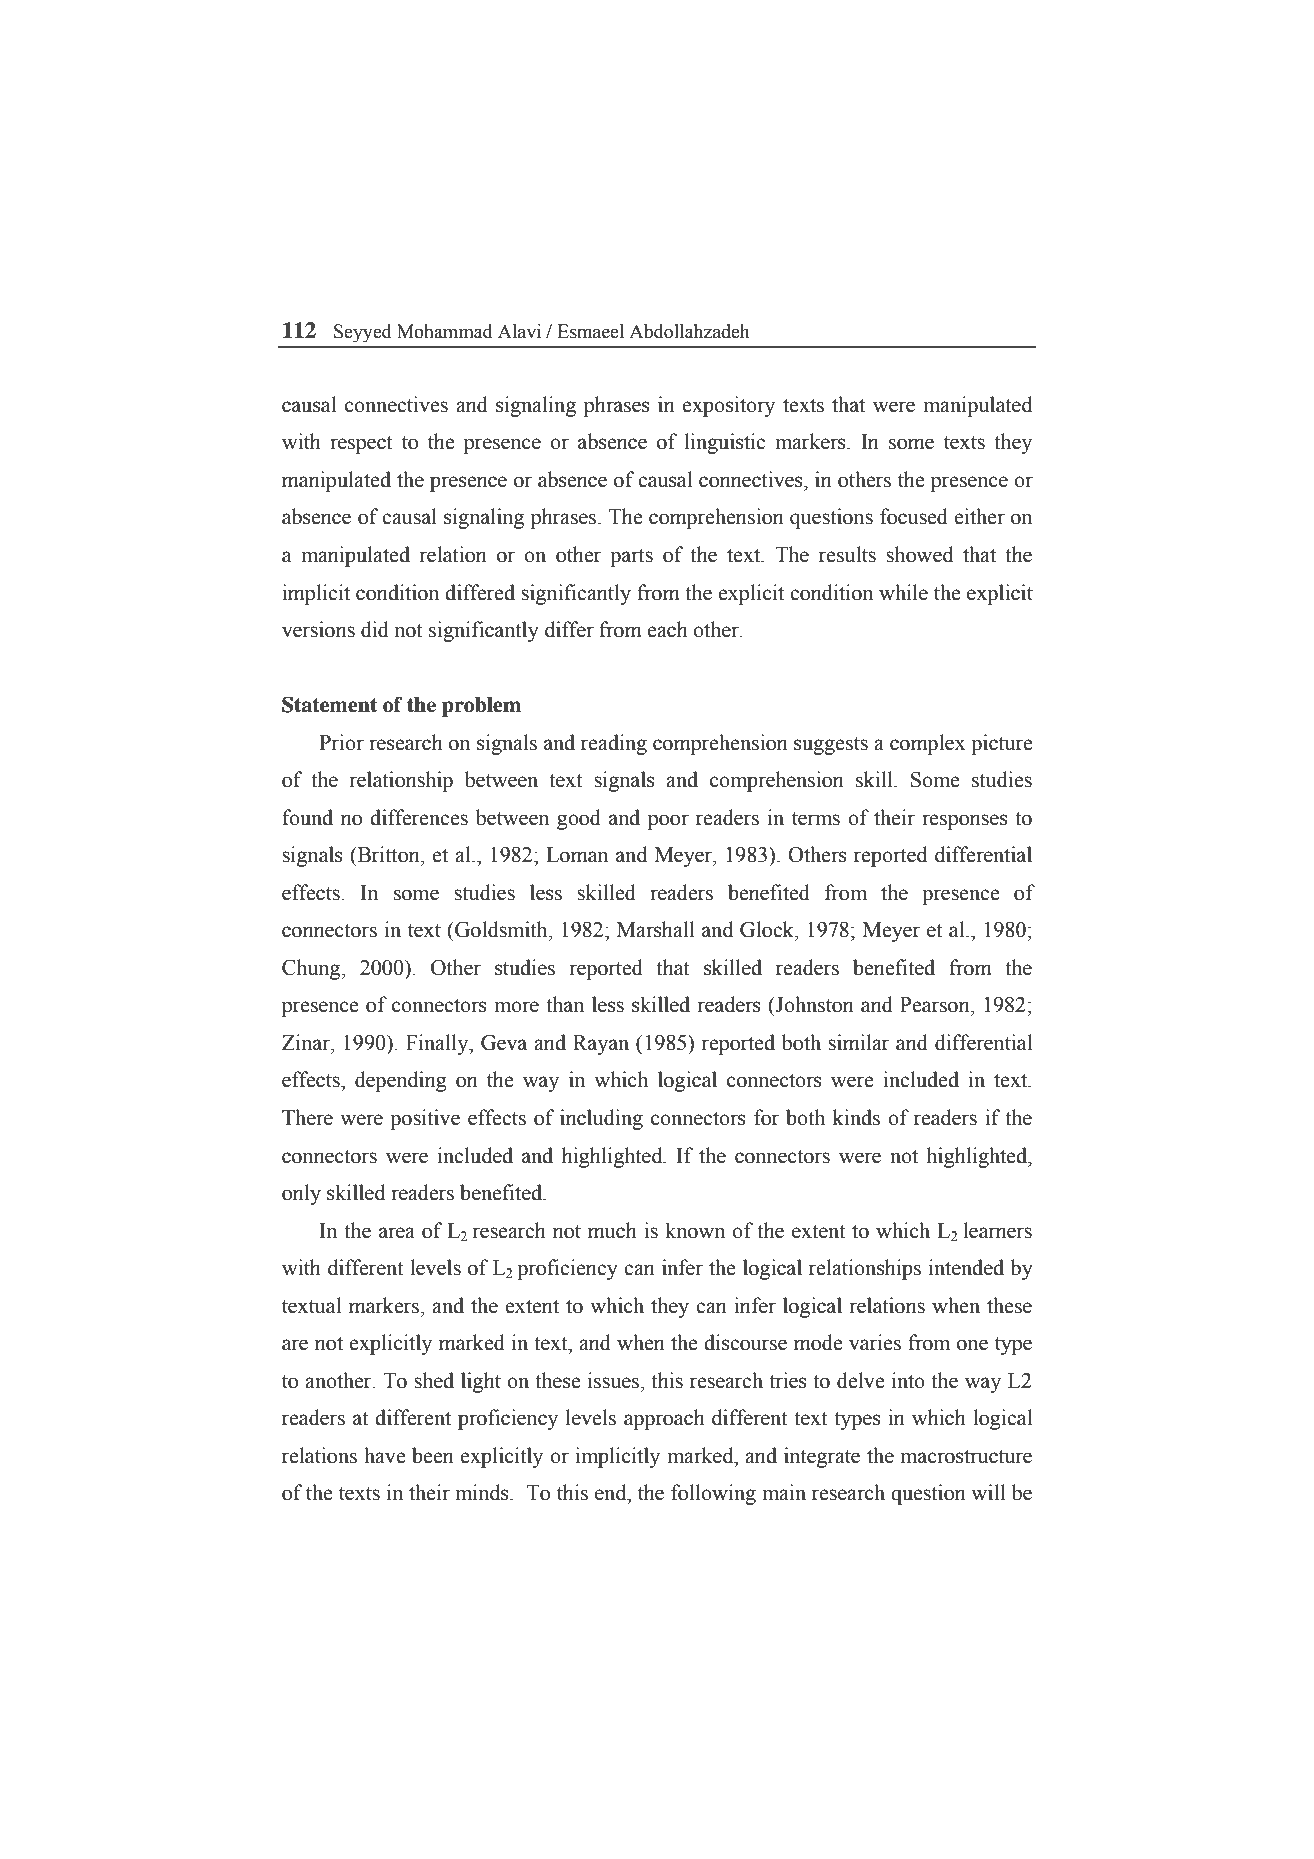 The height and width of the page is (1859, 1314). What do you see at coordinates (928, 744) in the page?
I see `complex` at bounding box center [928, 744].
